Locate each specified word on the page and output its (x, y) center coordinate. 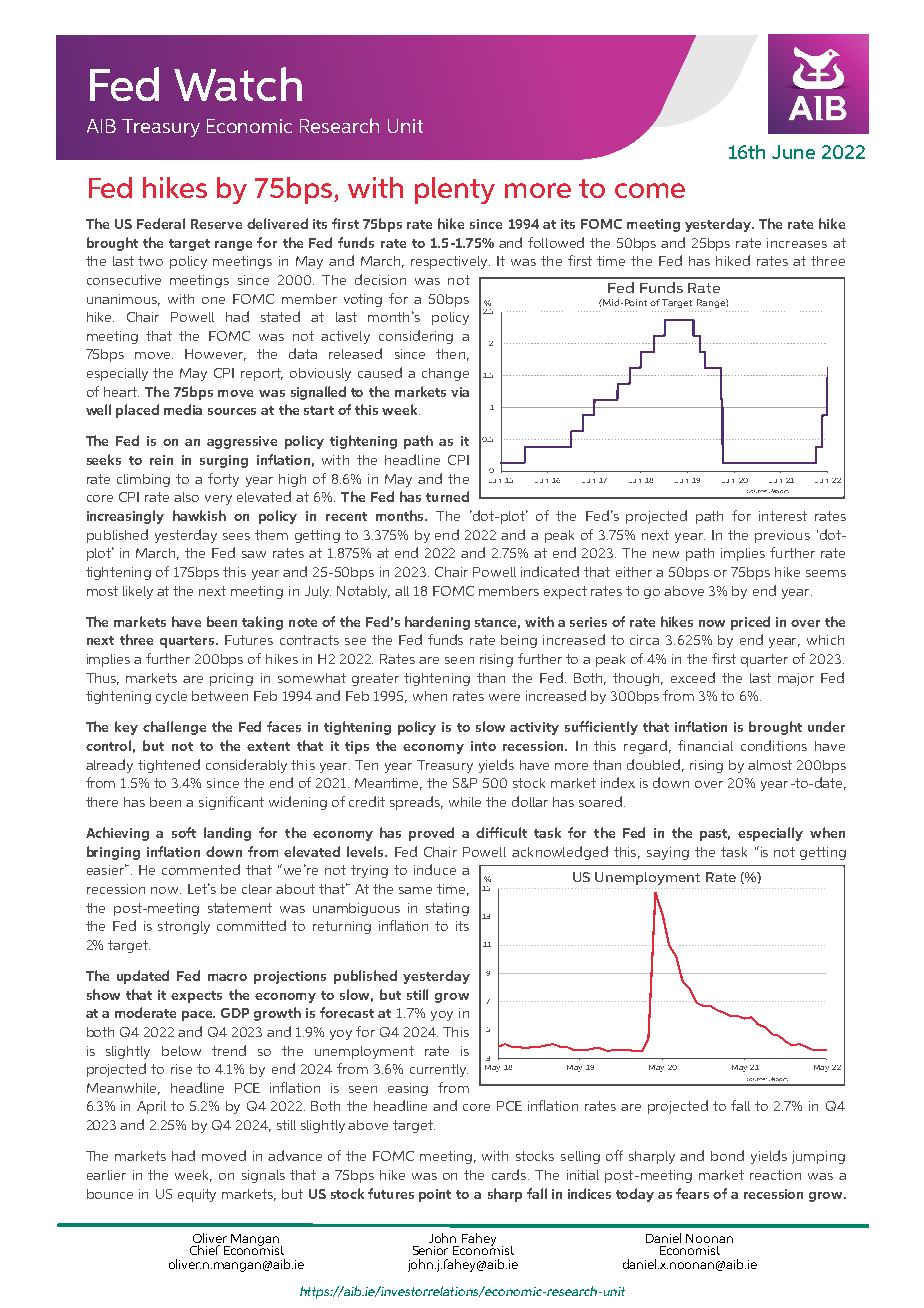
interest (783, 516)
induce (435, 869)
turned (447, 496)
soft (184, 832)
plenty (455, 190)
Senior (430, 1250)
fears (692, 1193)
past (715, 835)
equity (197, 1195)
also (186, 497)
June (793, 152)
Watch (238, 84)
